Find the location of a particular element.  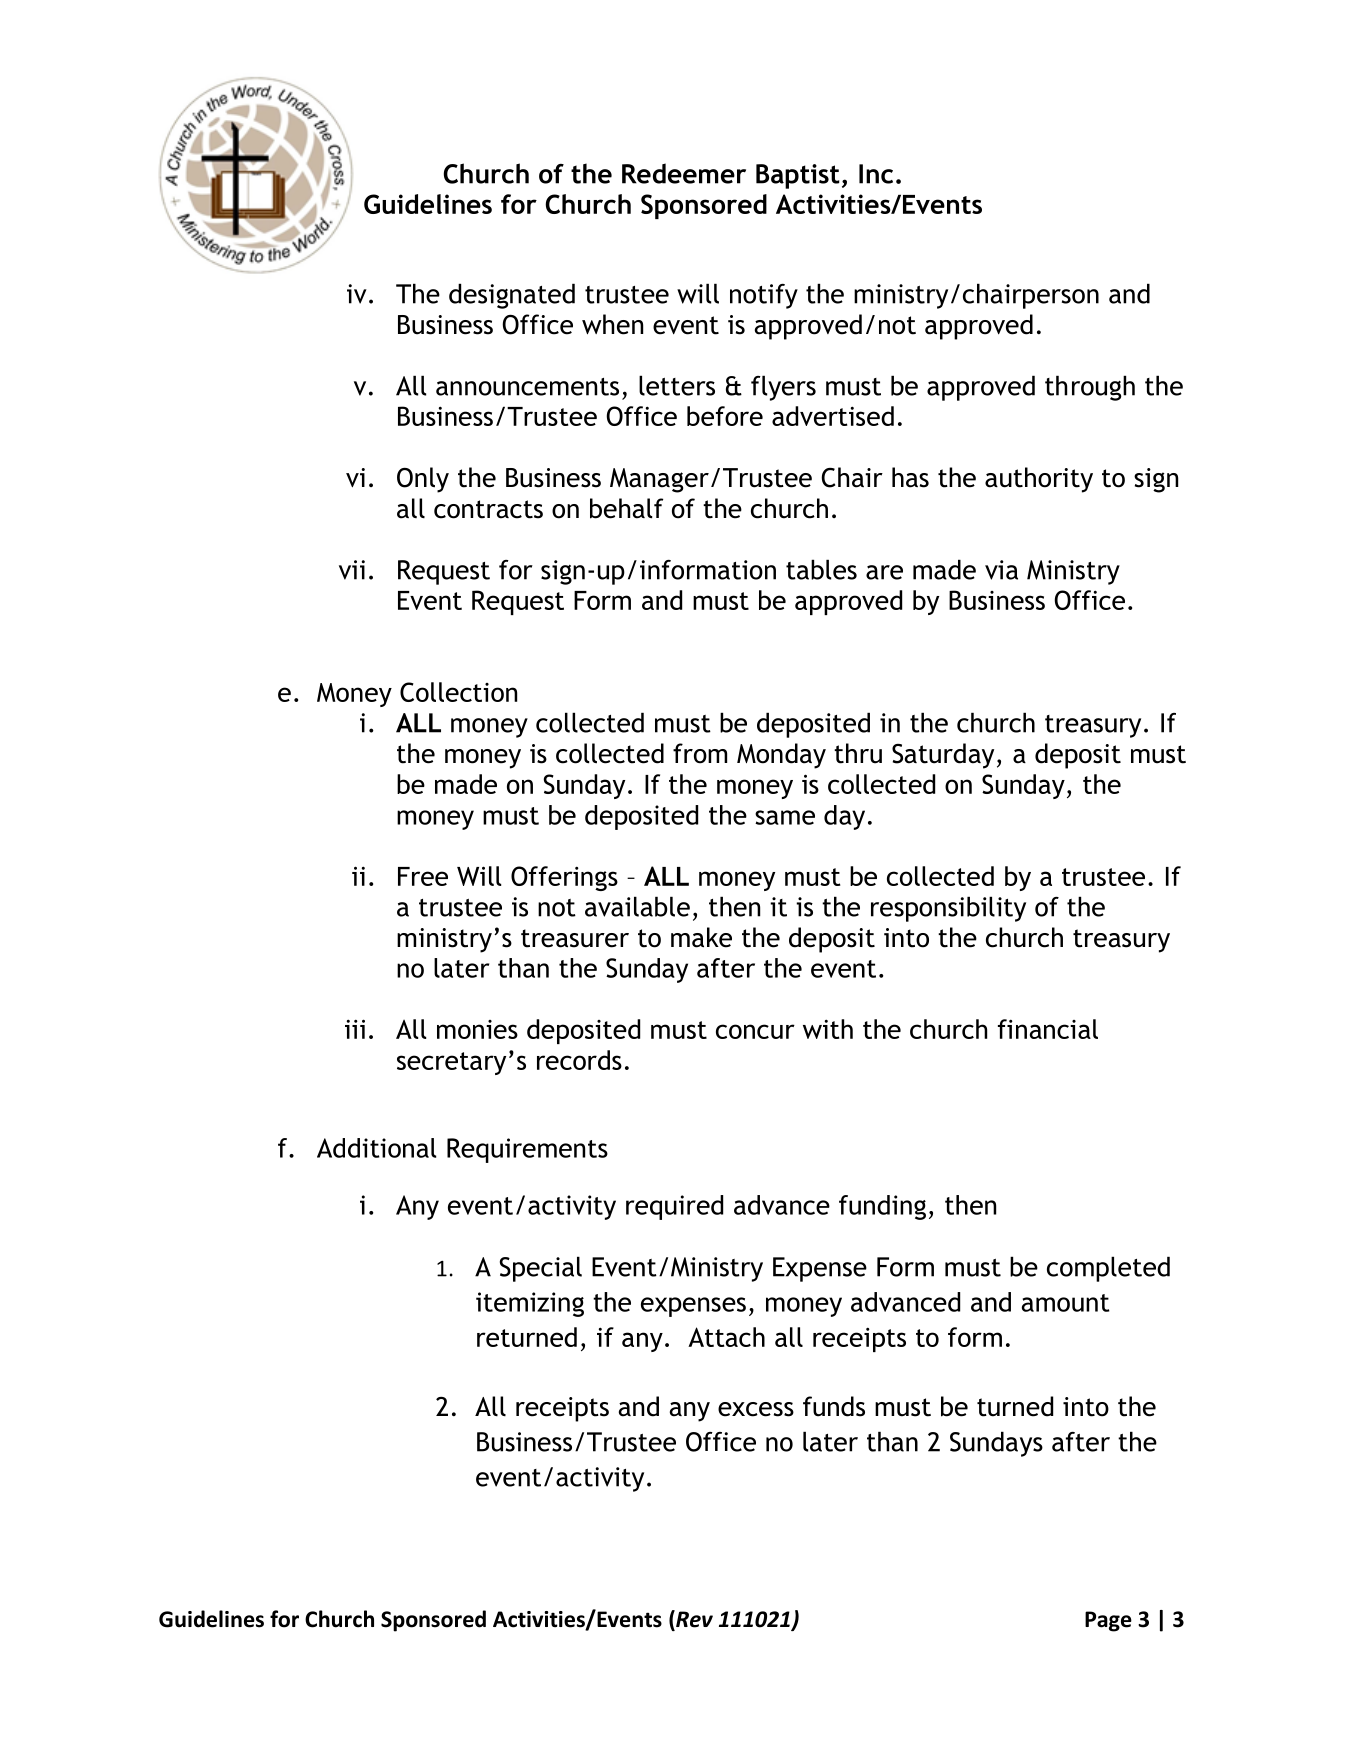

Additional is located at coordinates (376, 1148).
